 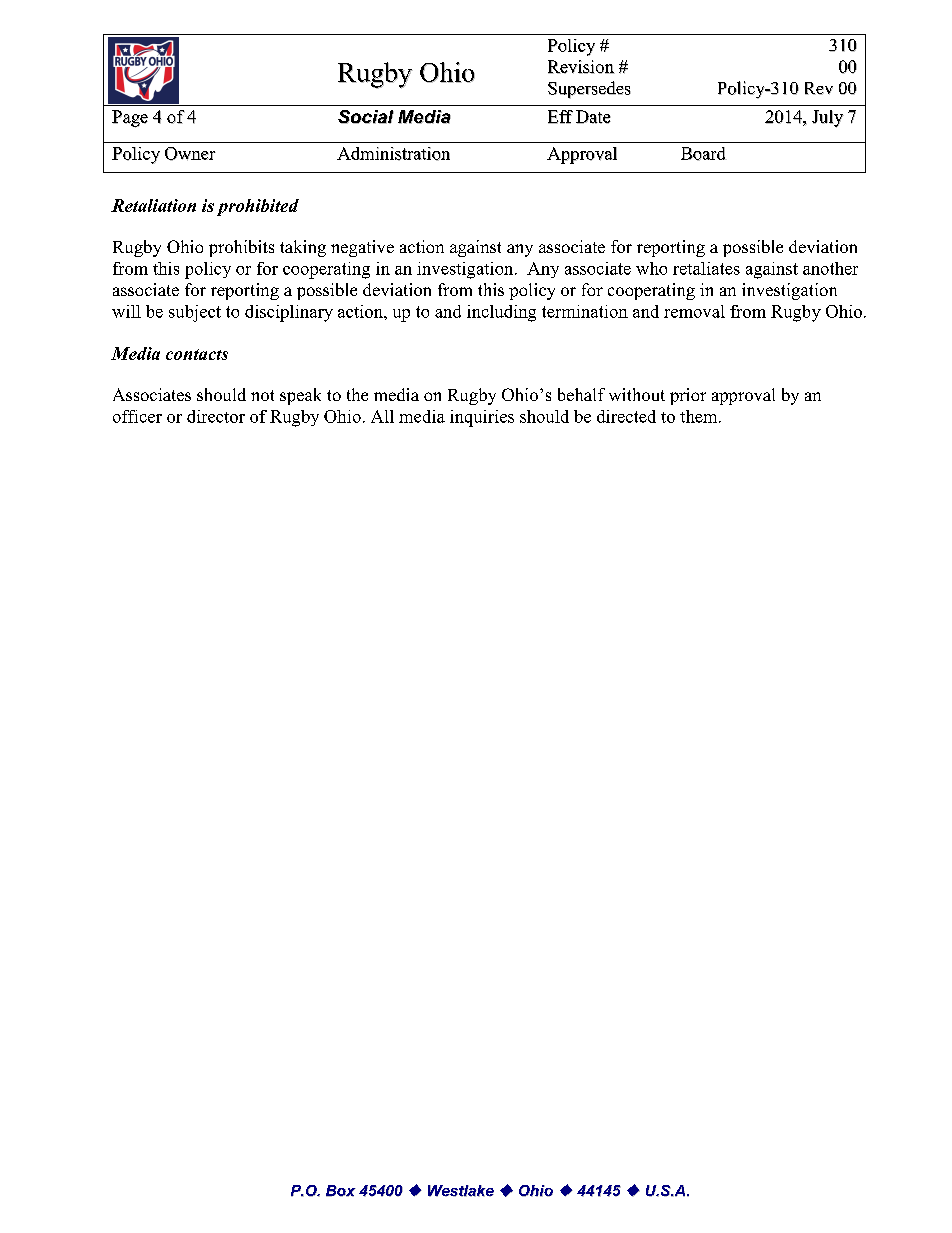 What do you see at coordinates (501, 313) in the page?
I see `including` at bounding box center [501, 313].
